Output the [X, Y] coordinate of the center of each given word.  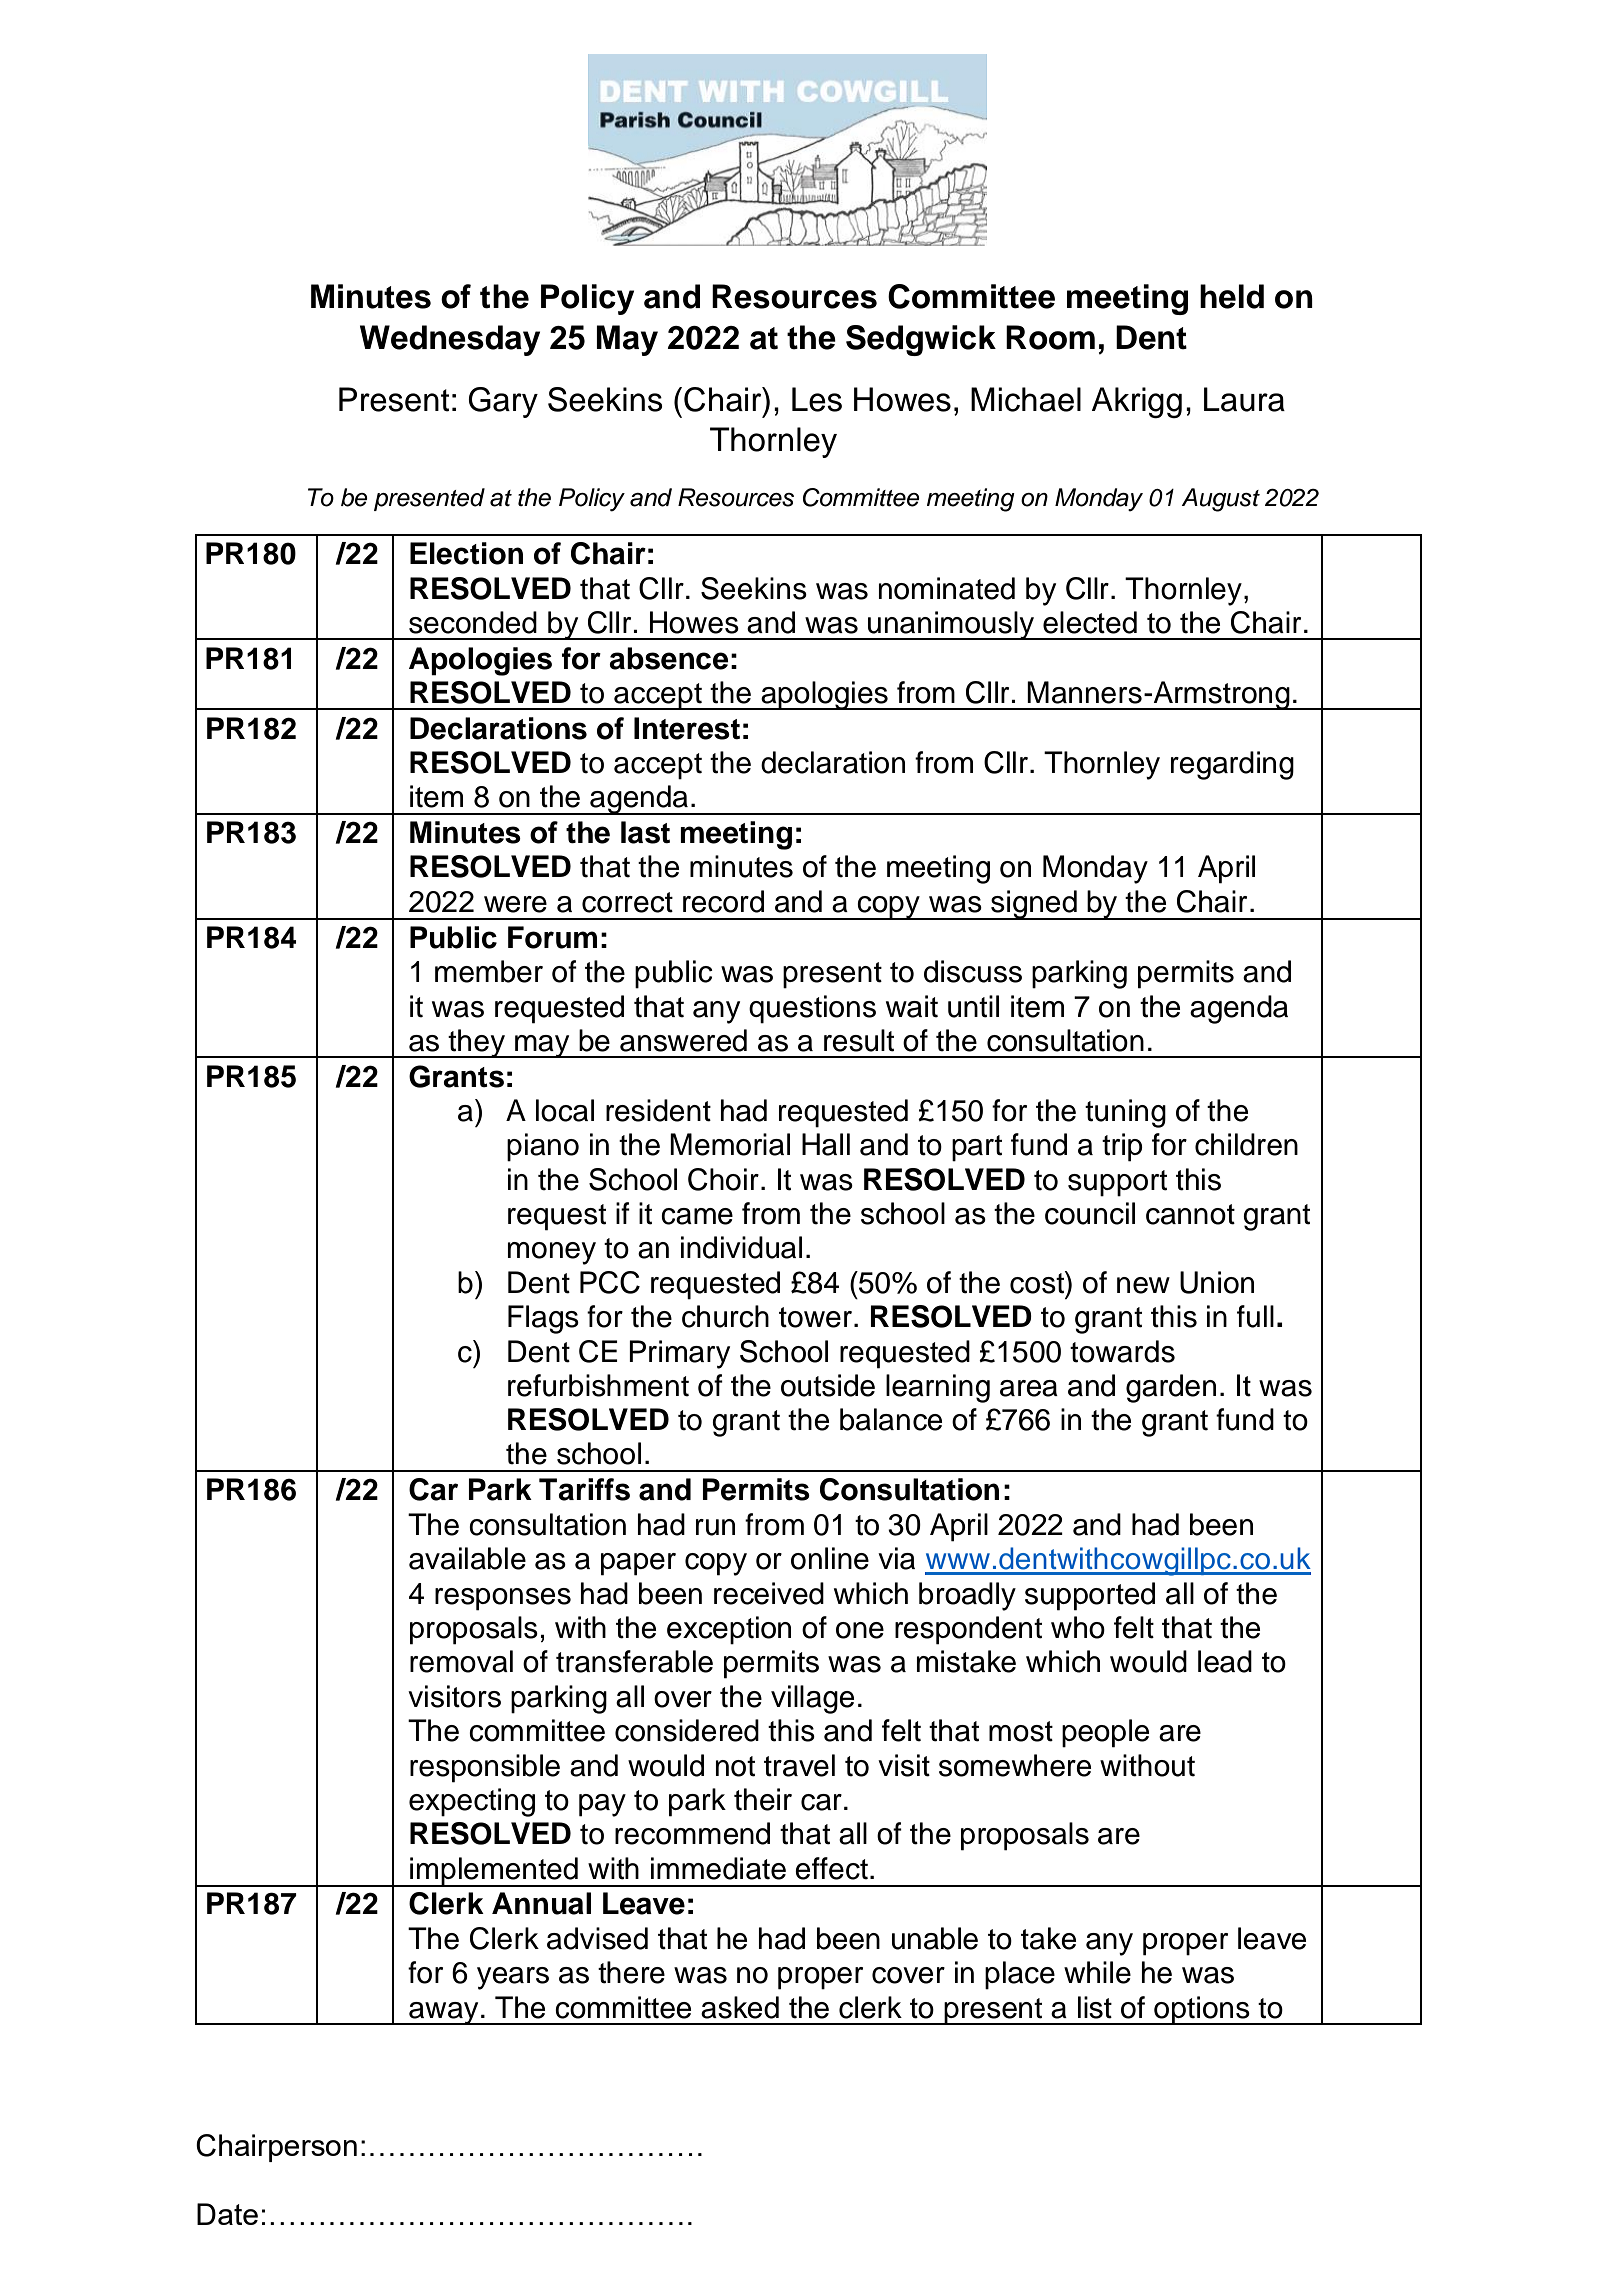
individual [741, 1247]
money [552, 1253]
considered [687, 1730]
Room [1050, 337]
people [1105, 1733]
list [1095, 2007]
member [489, 971]
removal [461, 1661]
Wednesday [450, 340]
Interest [687, 728]
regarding [1232, 765]
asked [740, 2007]
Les [817, 399]
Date [227, 2214]
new [1143, 1285]
